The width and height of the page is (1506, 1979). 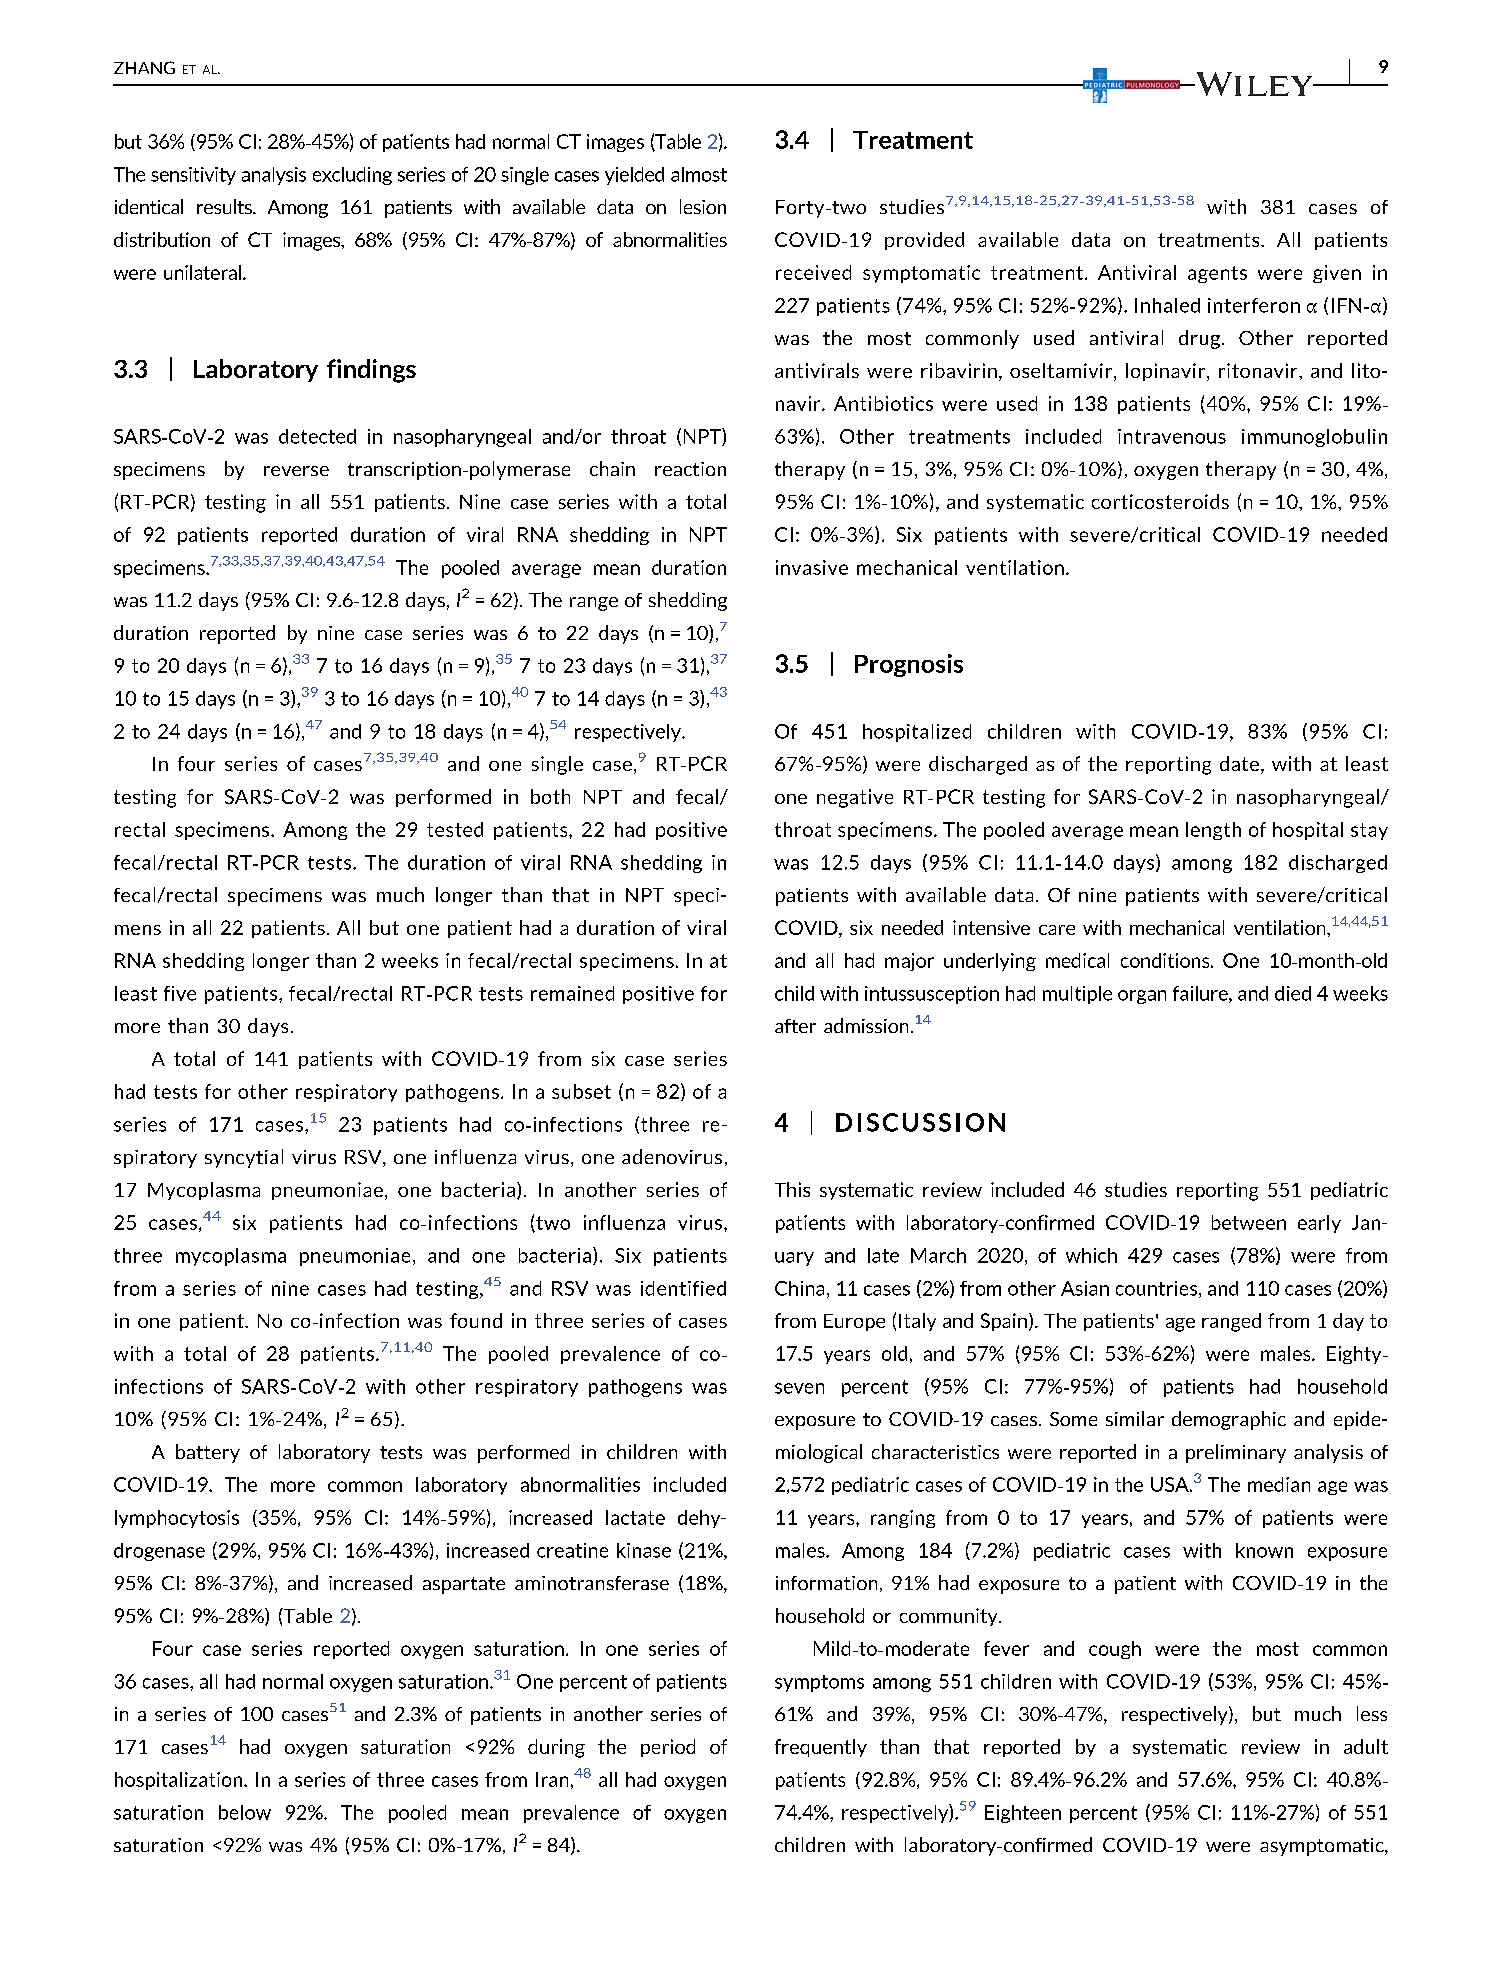 I want to click on agents, so click(x=1217, y=274).
